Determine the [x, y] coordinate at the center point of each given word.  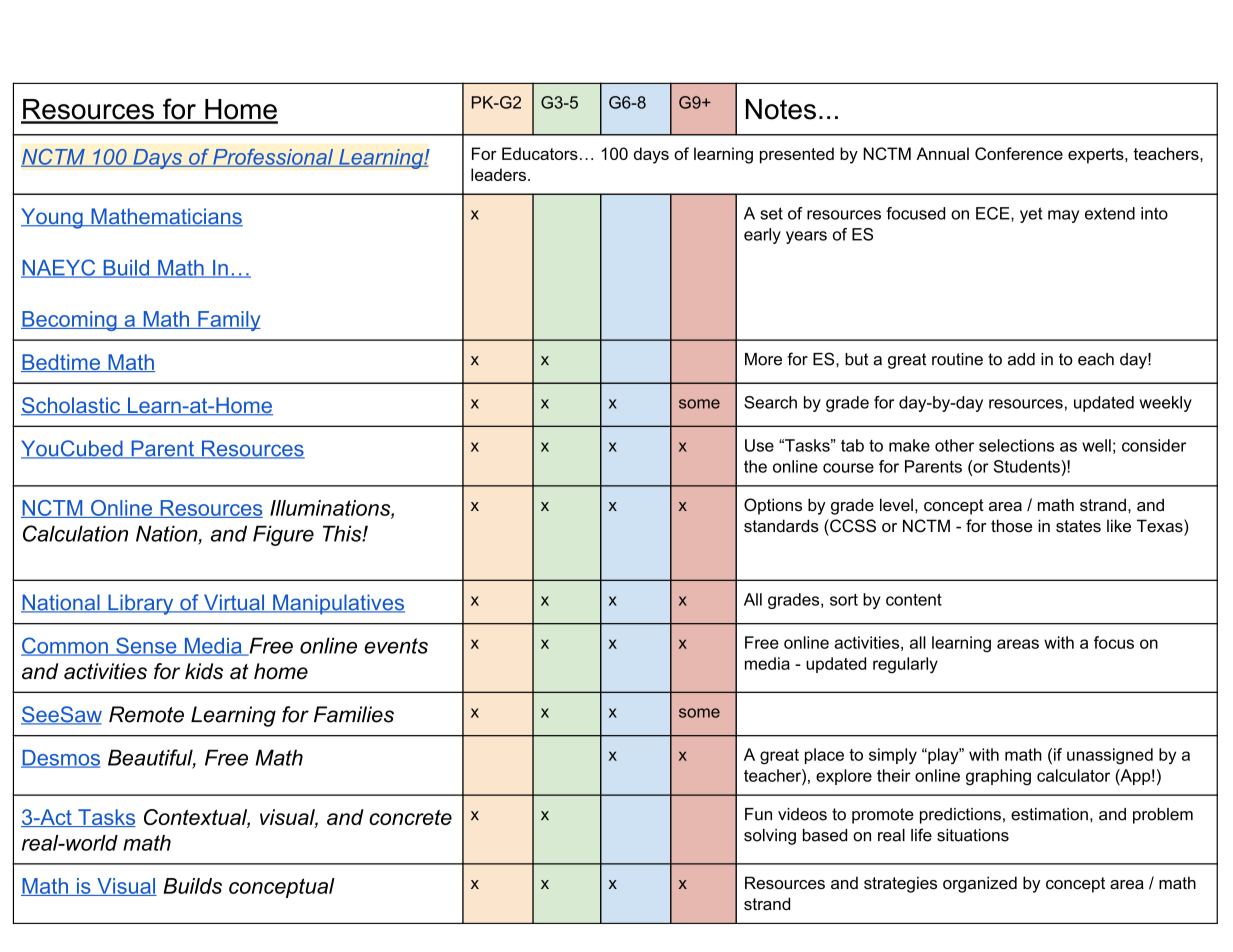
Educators [540, 153]
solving [770, 837]
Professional [273, 158]
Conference [1019, 153]
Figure [283, 535]
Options [773, 506]
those [1011, 525]
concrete [410, 817]
